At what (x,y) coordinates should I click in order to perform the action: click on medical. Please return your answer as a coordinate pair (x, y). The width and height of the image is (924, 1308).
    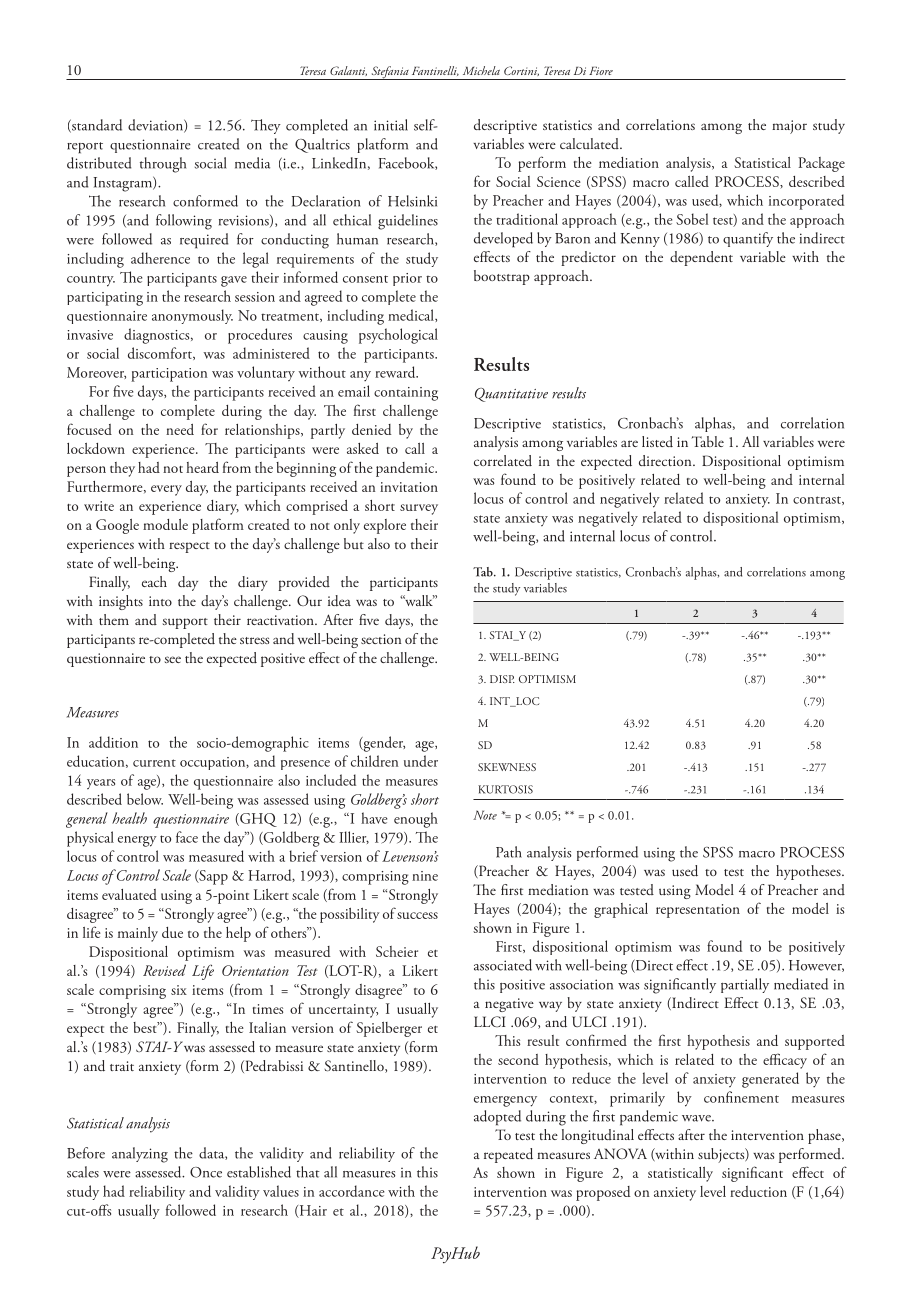
    Looking at the image, I should click on (412, 315).
